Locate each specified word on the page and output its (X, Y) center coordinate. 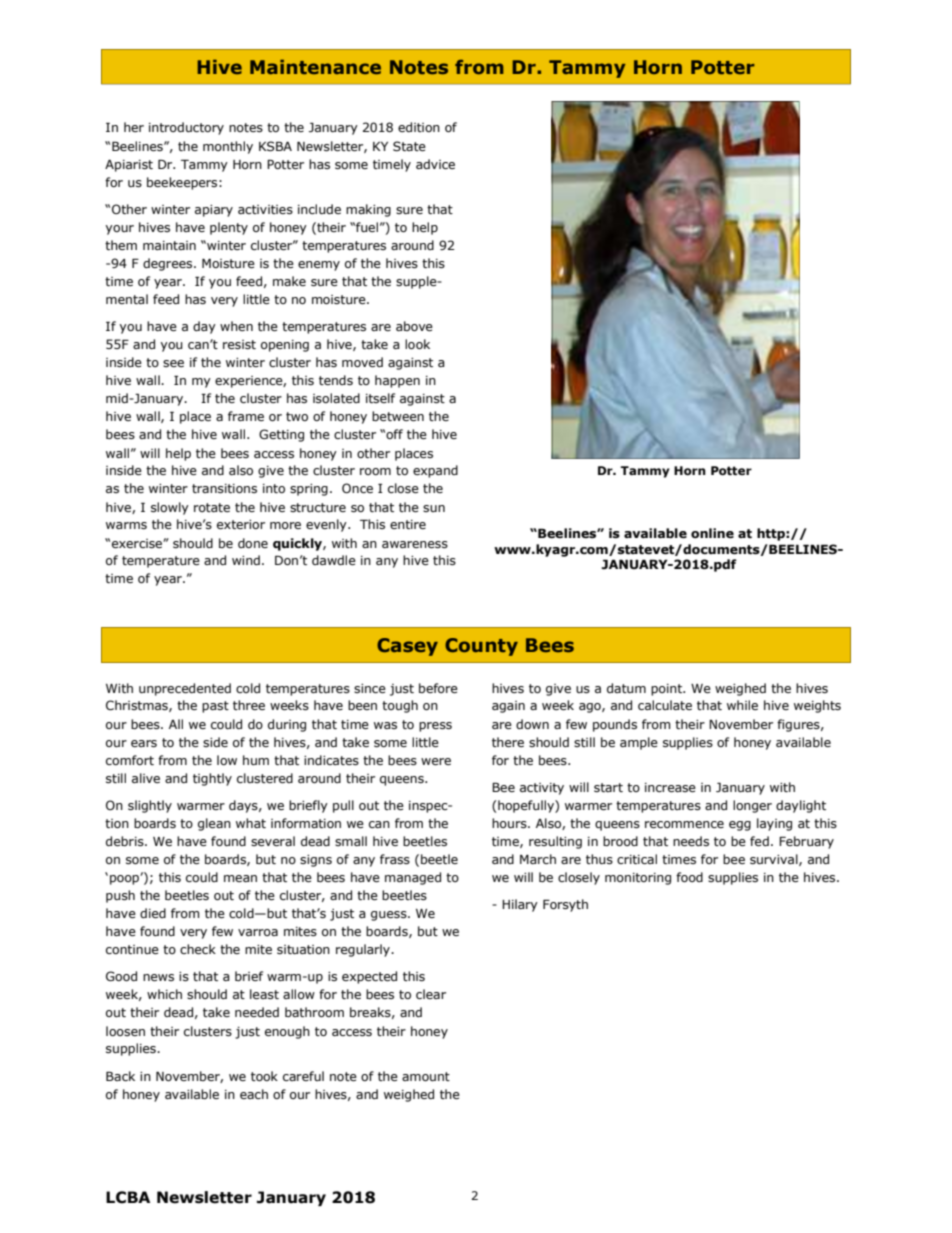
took (264, 1076)
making (368, 210)
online (712, 533)
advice (435, 164)
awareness (415, 544)
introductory (186, 128)
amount (426, 1076)
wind (246, 560)
